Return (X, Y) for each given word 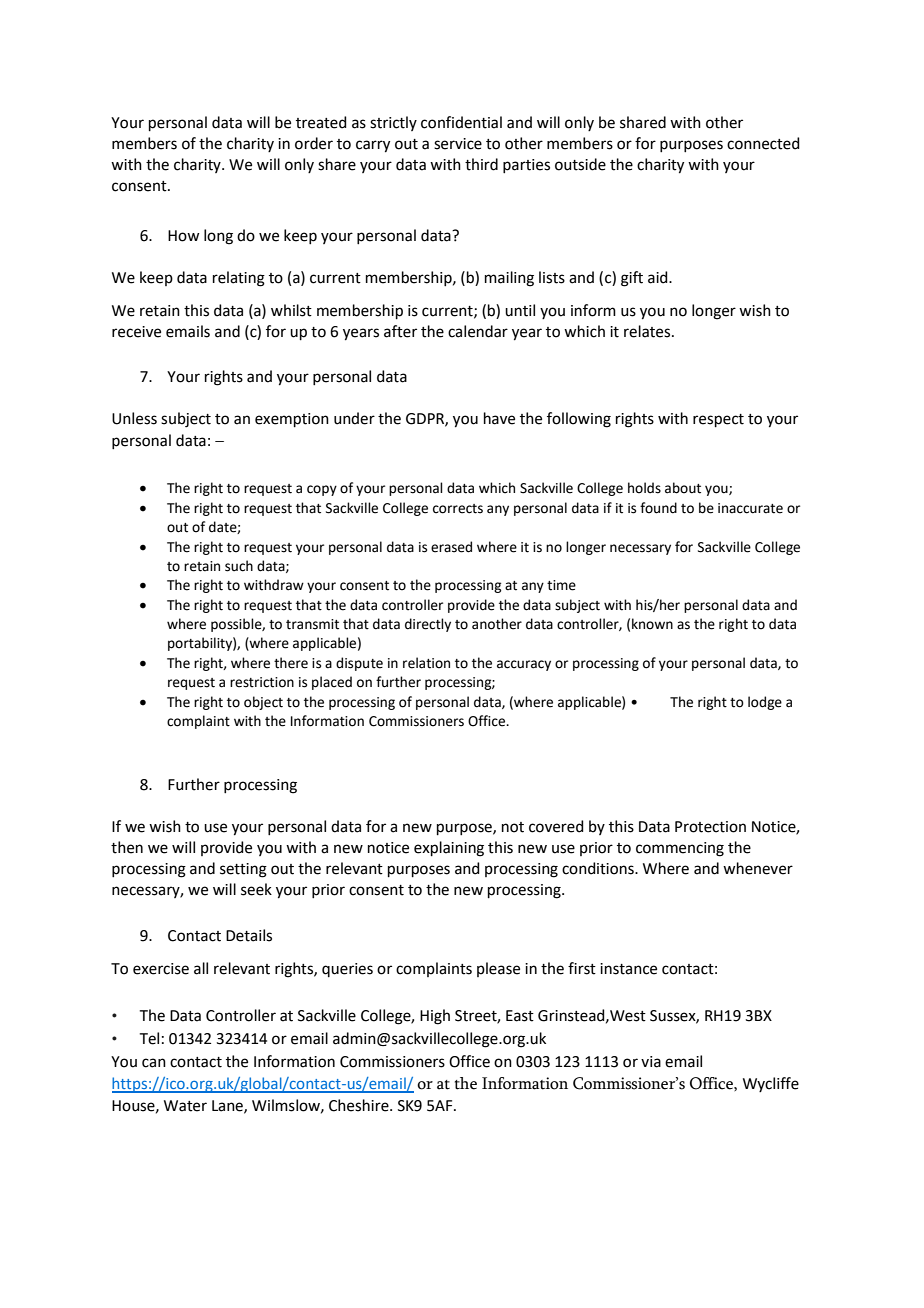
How (183, 236)
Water (185, 1106)
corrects (458, 509)
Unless (134, 418)
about (683, 488)
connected (763, 143)
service (458, 144)
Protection (710, 827)
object (263, 703)
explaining (449, 849)
